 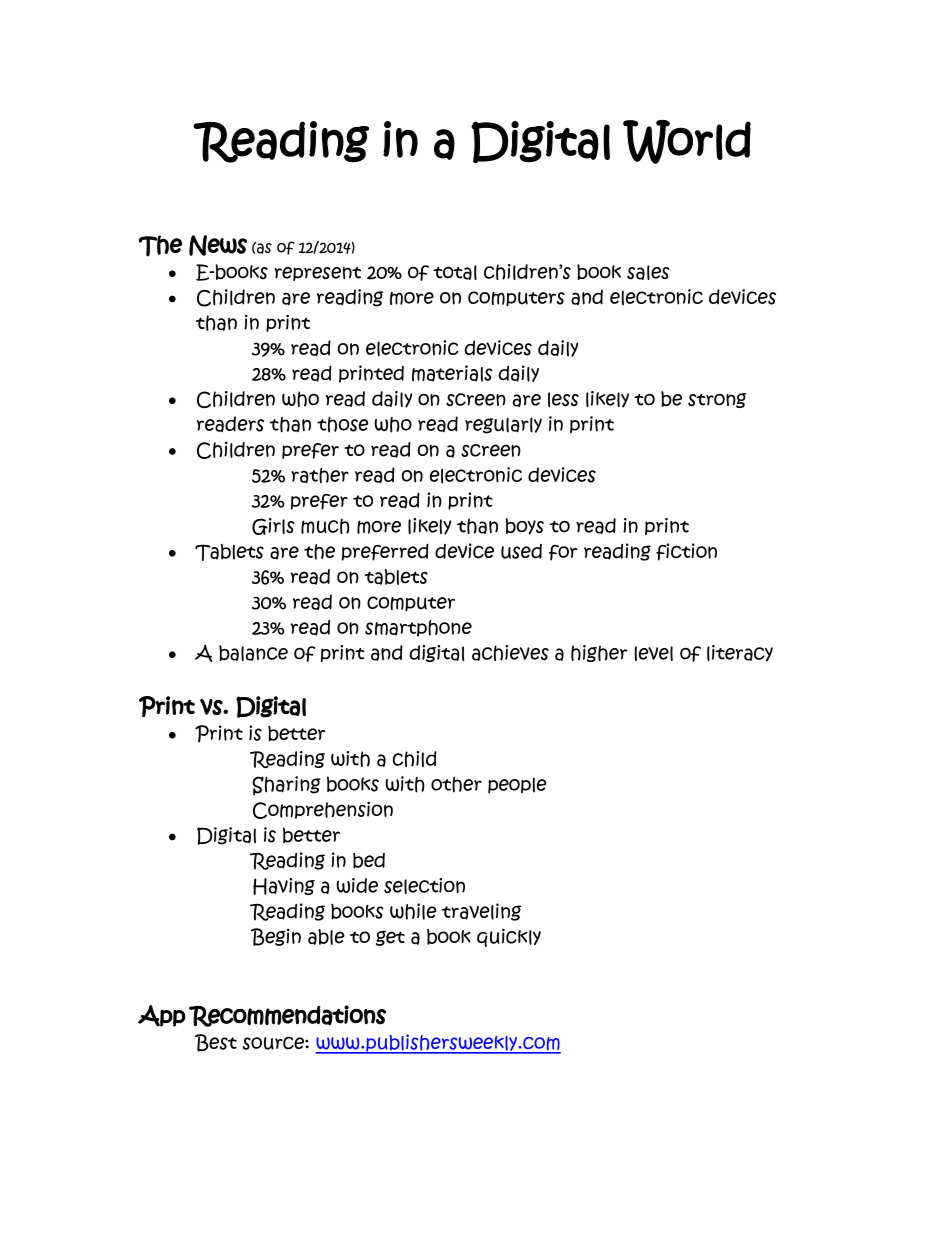 What do you see at coordinates (218, 245) in the document?
I see `News` at bounding box center [218, 245].
